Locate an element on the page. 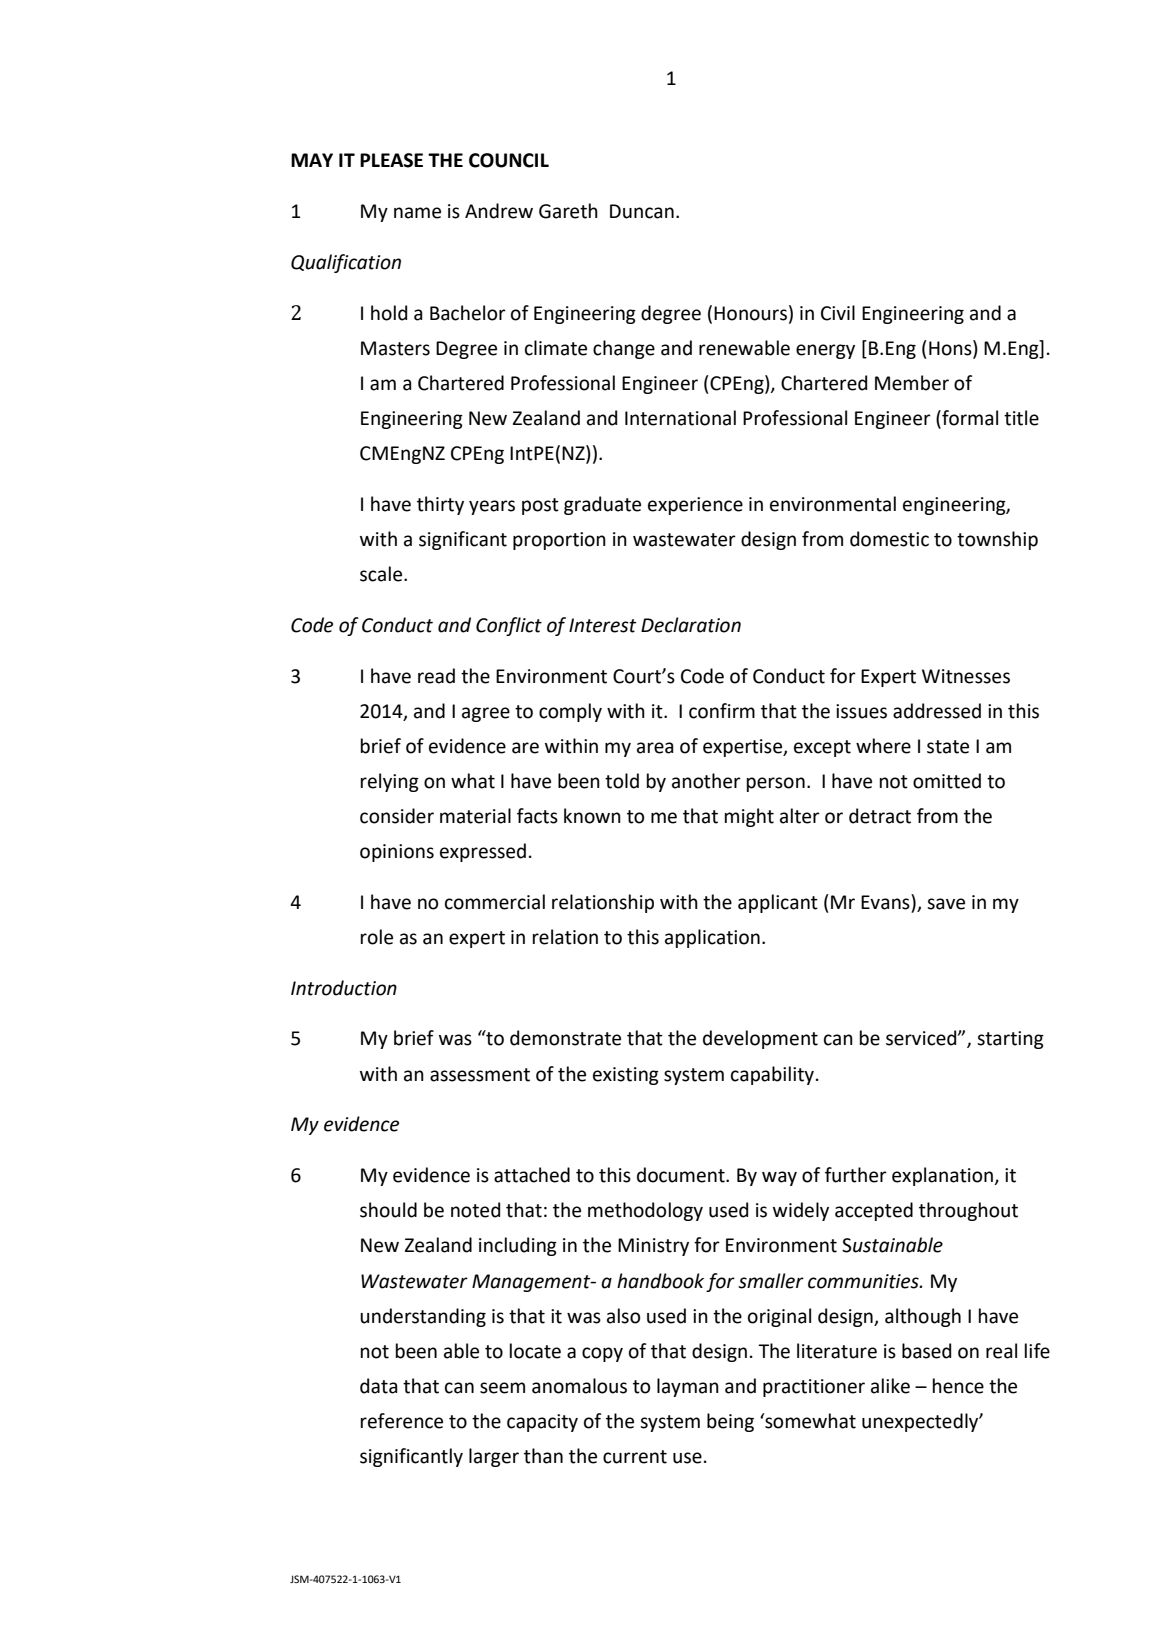 This document has height=1642, width=1162. assessment is located at coordinates (480, 1075).
